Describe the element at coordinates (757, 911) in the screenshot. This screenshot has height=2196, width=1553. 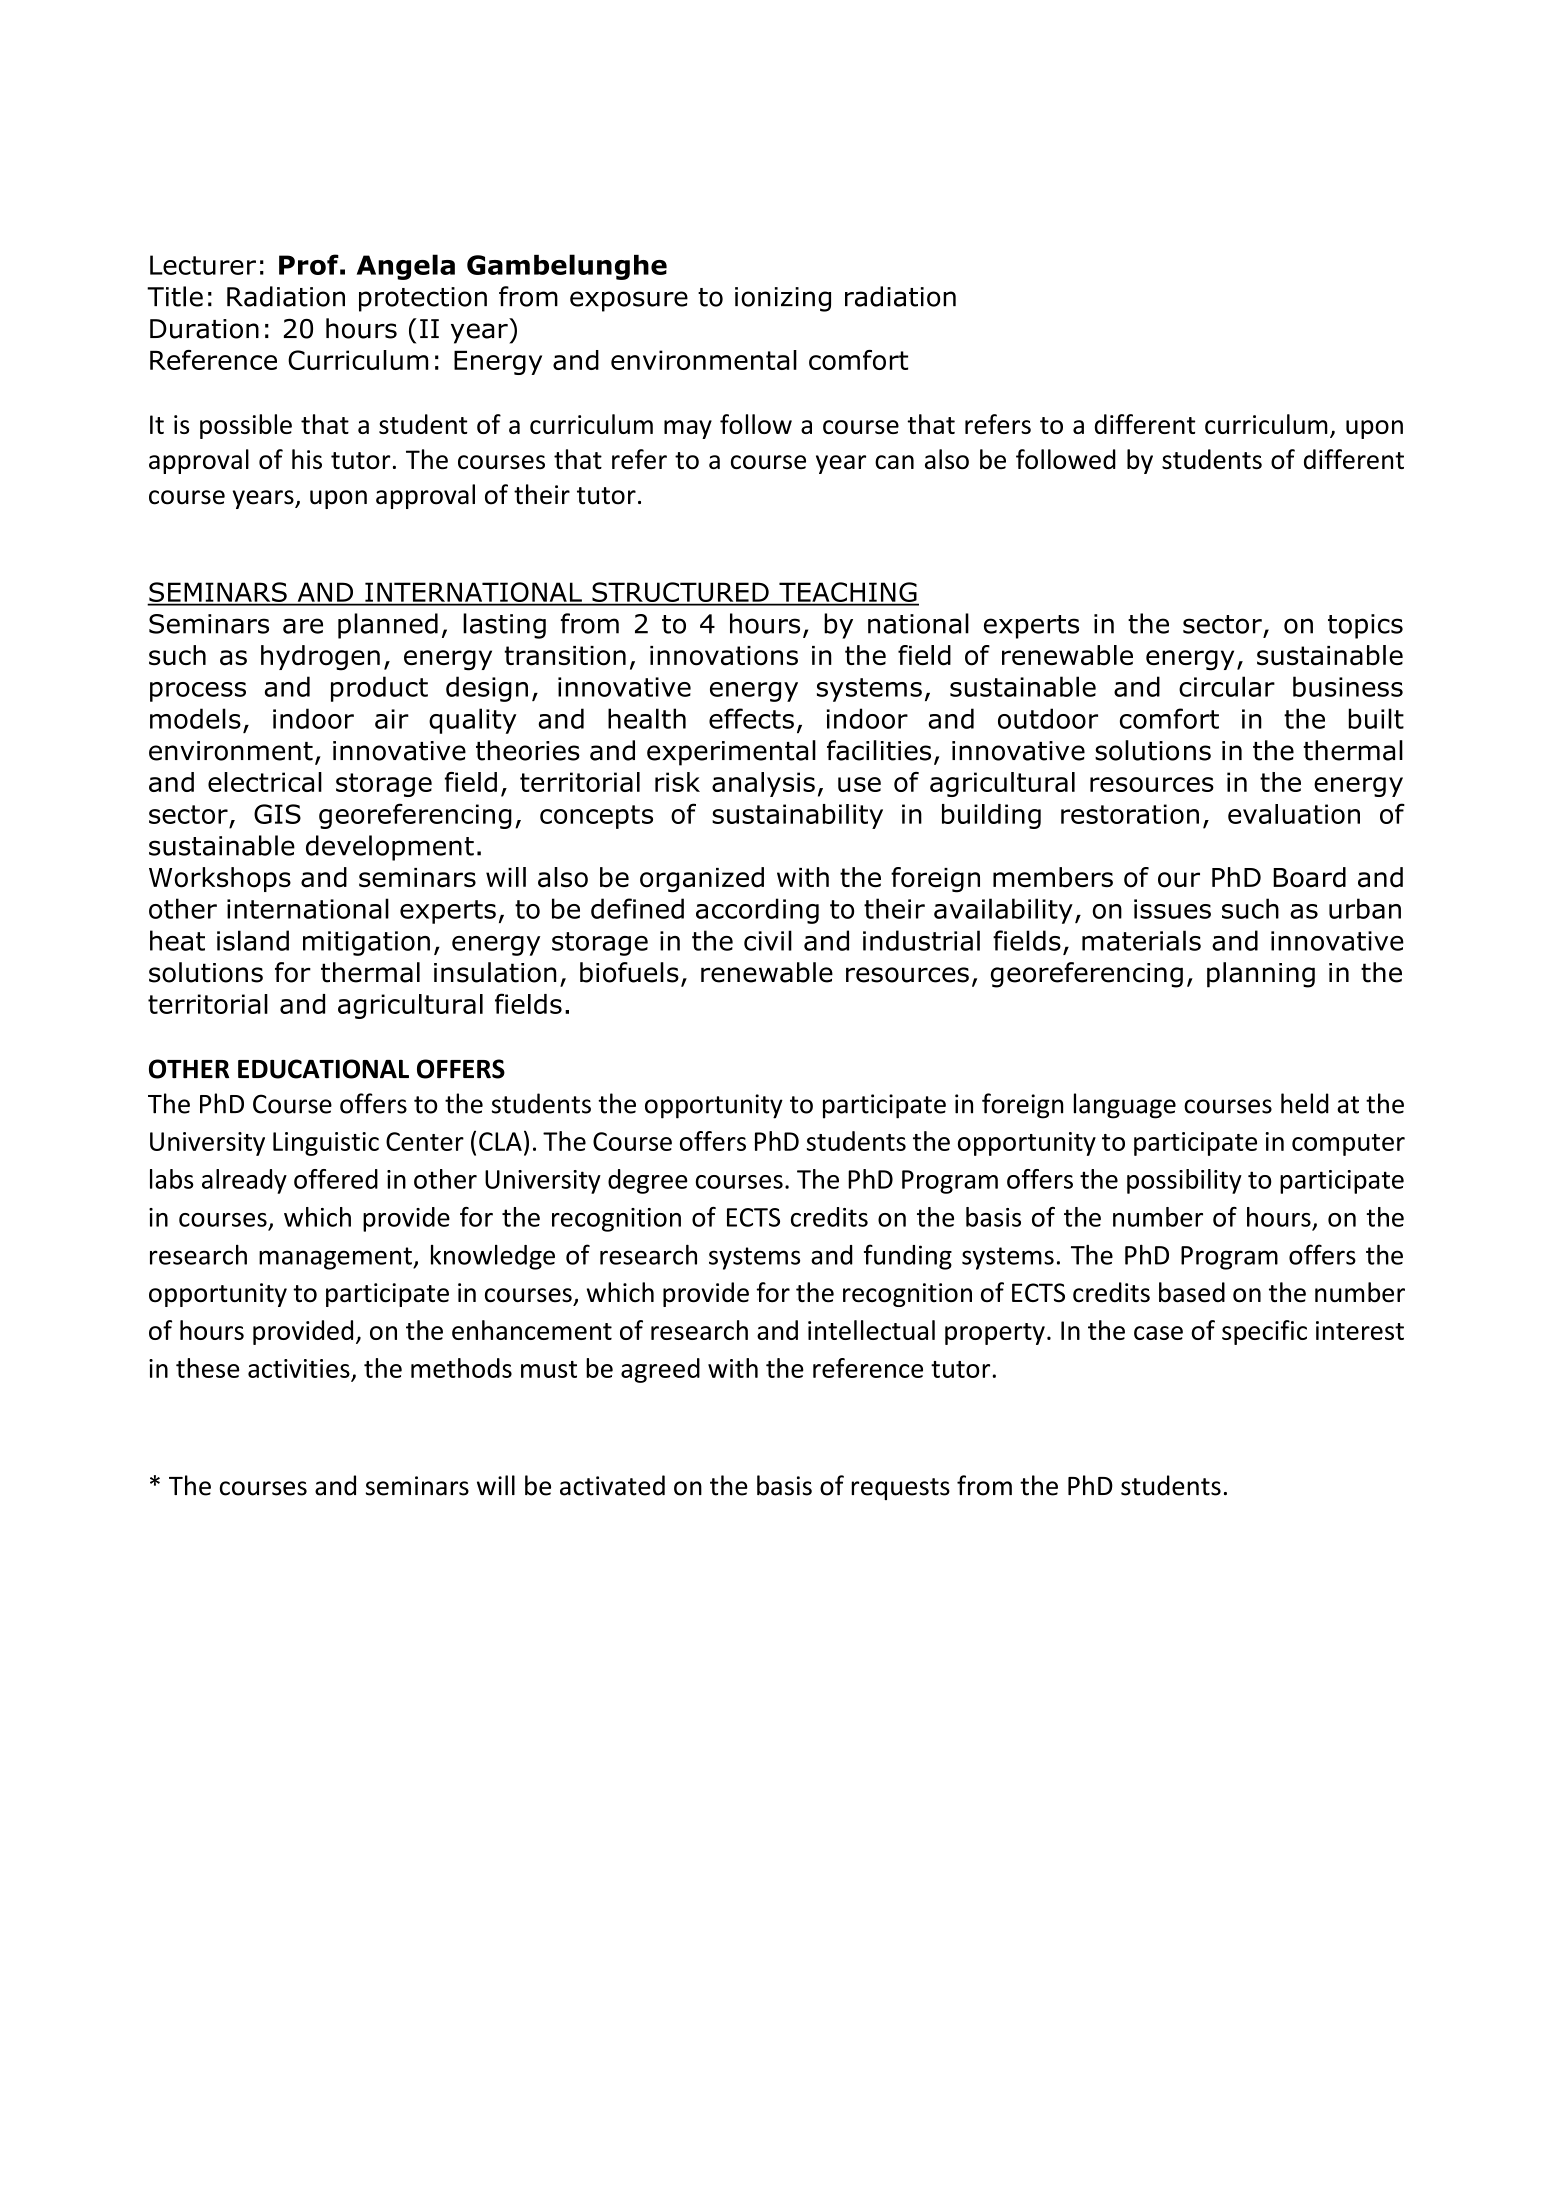
I see `according` at that location.
